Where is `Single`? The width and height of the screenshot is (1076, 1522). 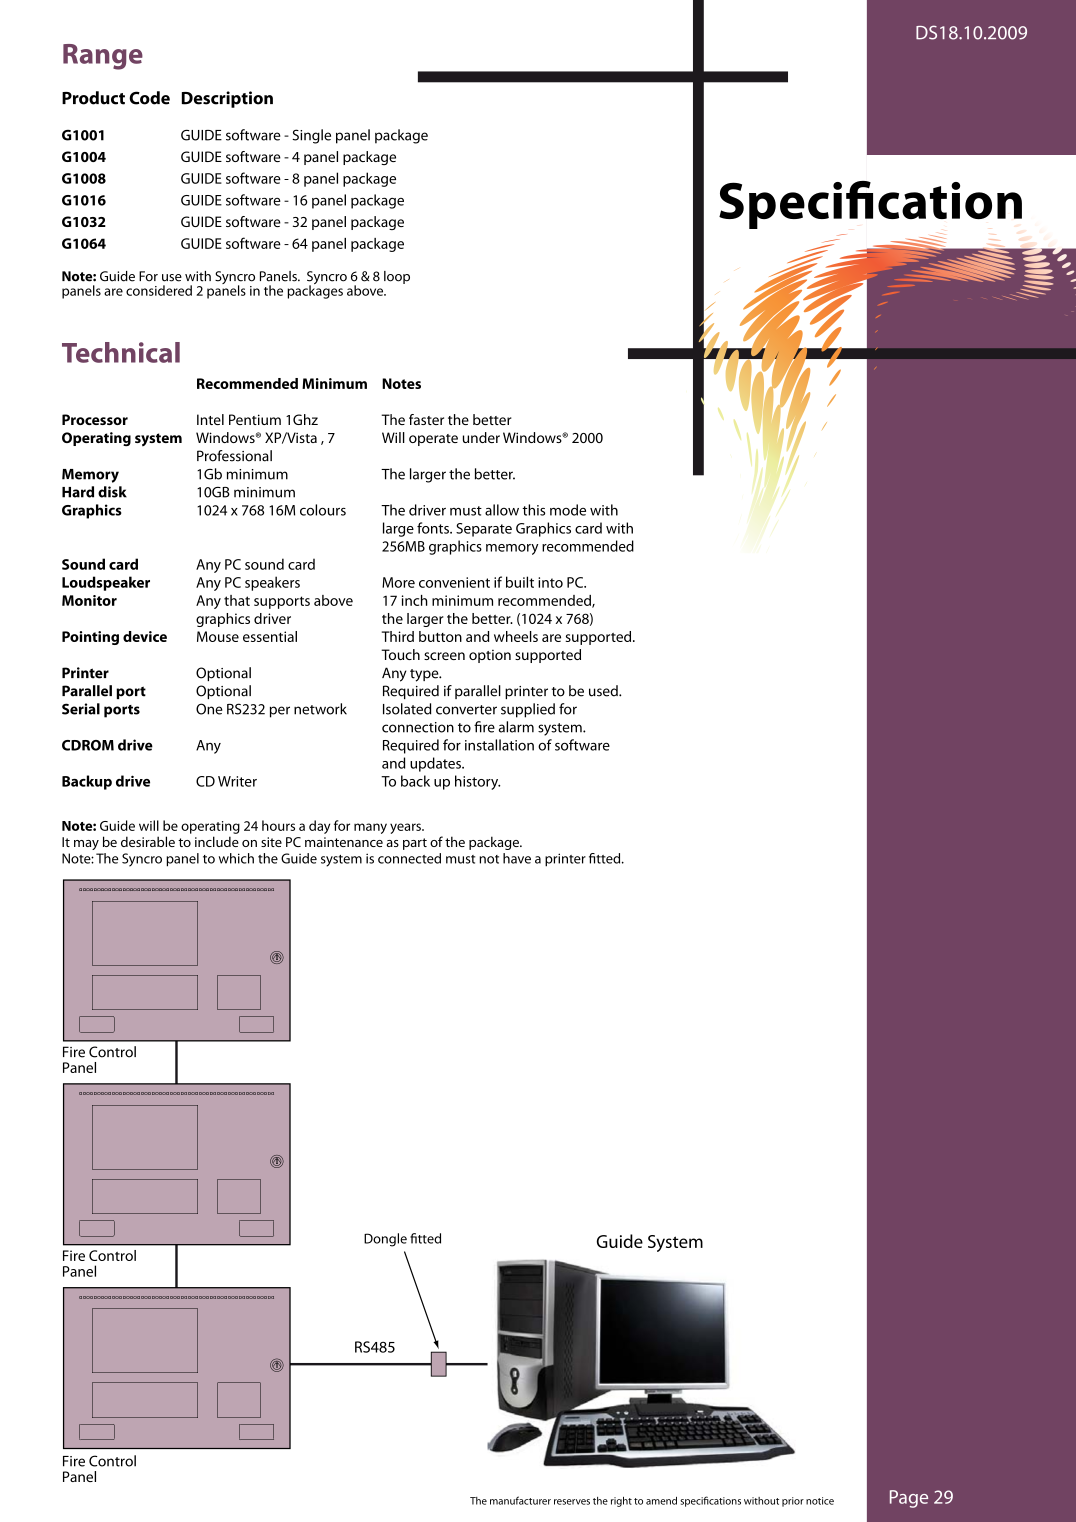 Single is located at coordinates (311, 136).
